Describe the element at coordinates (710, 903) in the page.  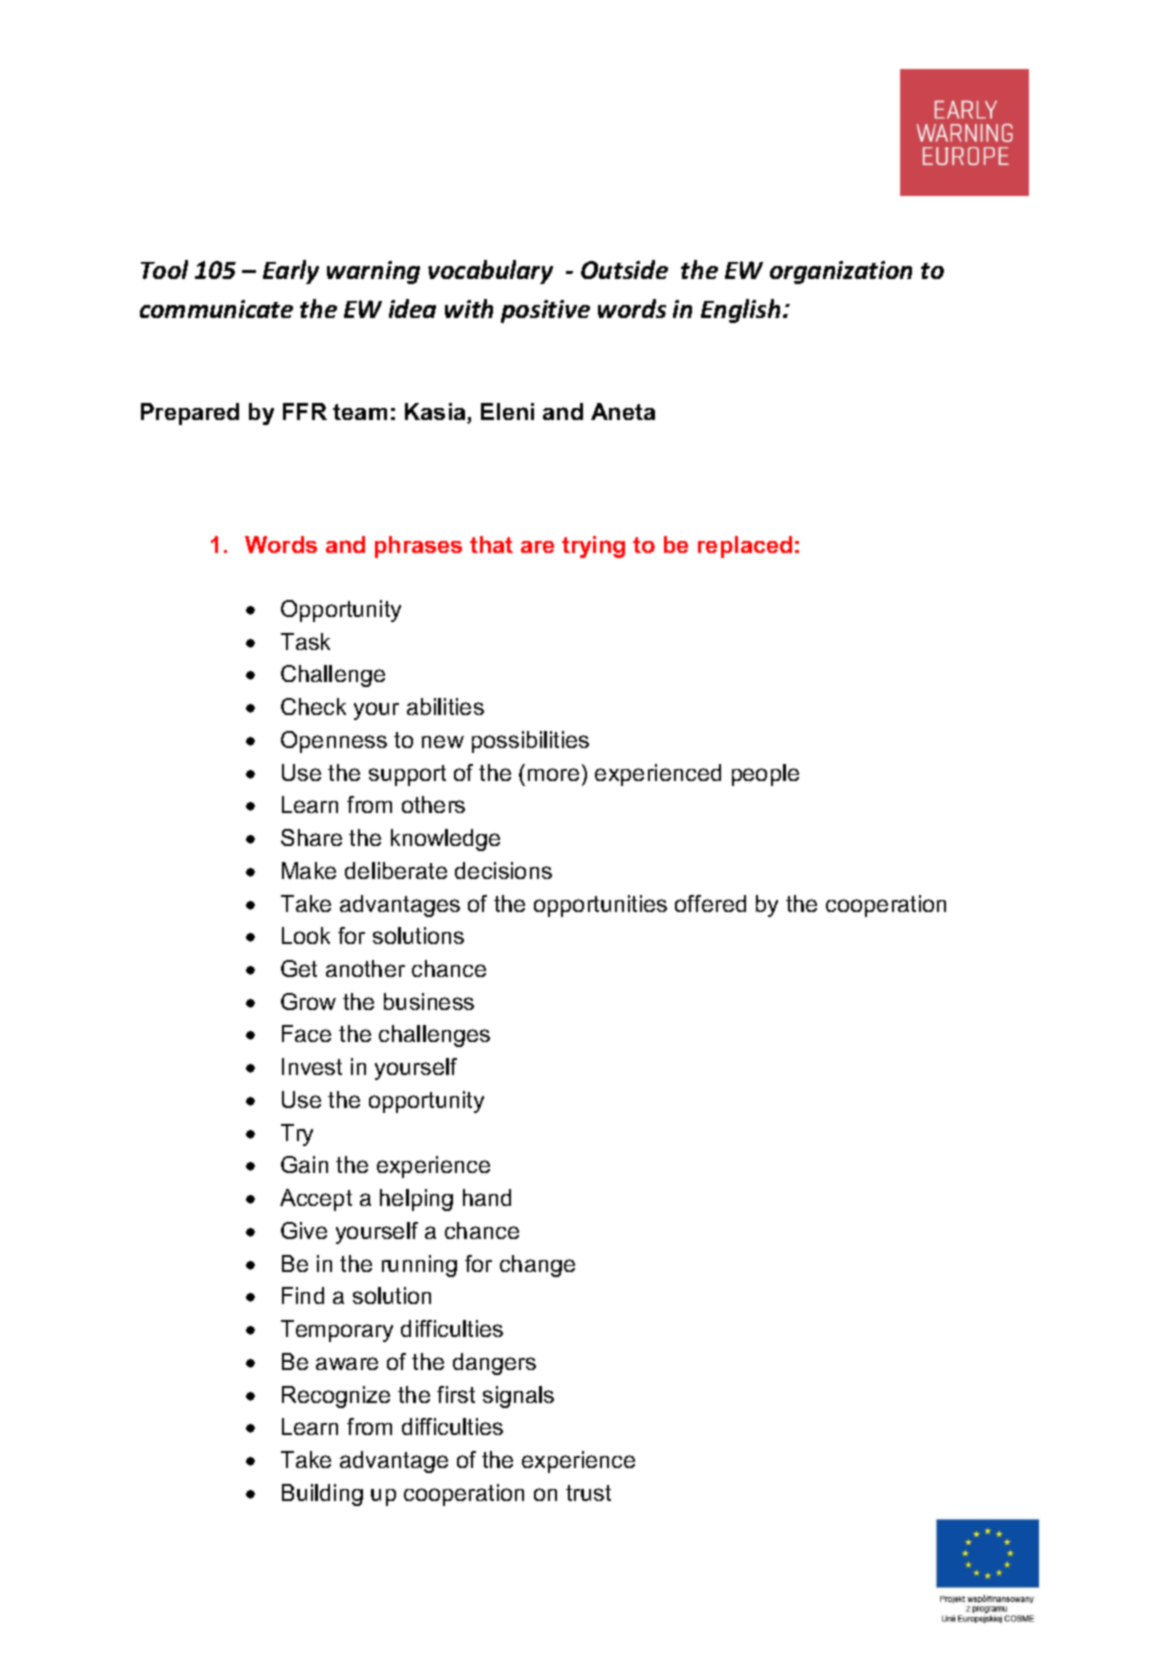
I see `offered` at that location.
